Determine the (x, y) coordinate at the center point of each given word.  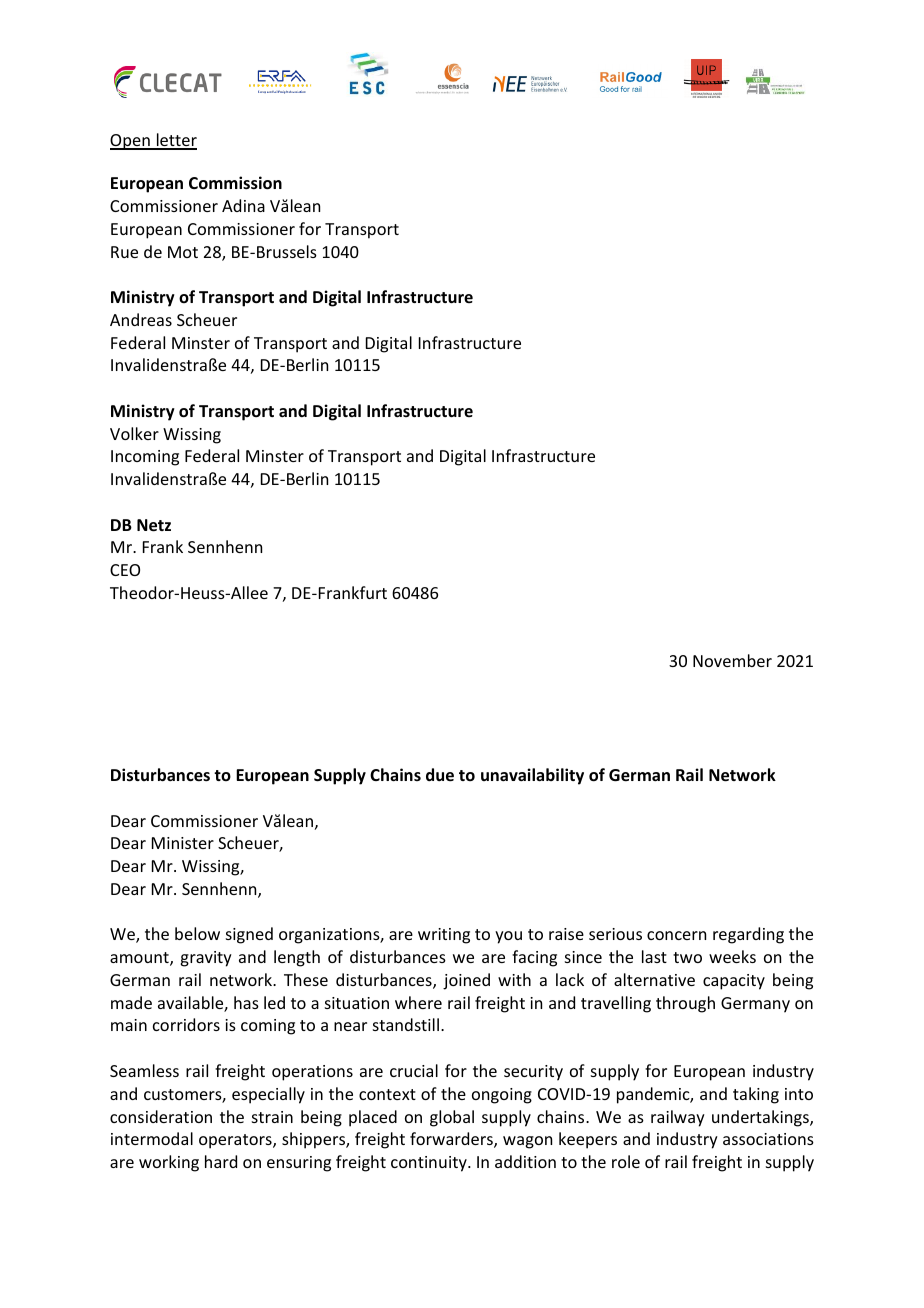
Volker (134, 433)
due (440, 775)
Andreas (141, 319)
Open (131, 142)
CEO (125, 570)
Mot (183, 252)
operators (236, 1141)
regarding (748, 935)
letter (175, 141)
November (732, 660)
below (197, 933)
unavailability (532, 776)
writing (444, 936)
